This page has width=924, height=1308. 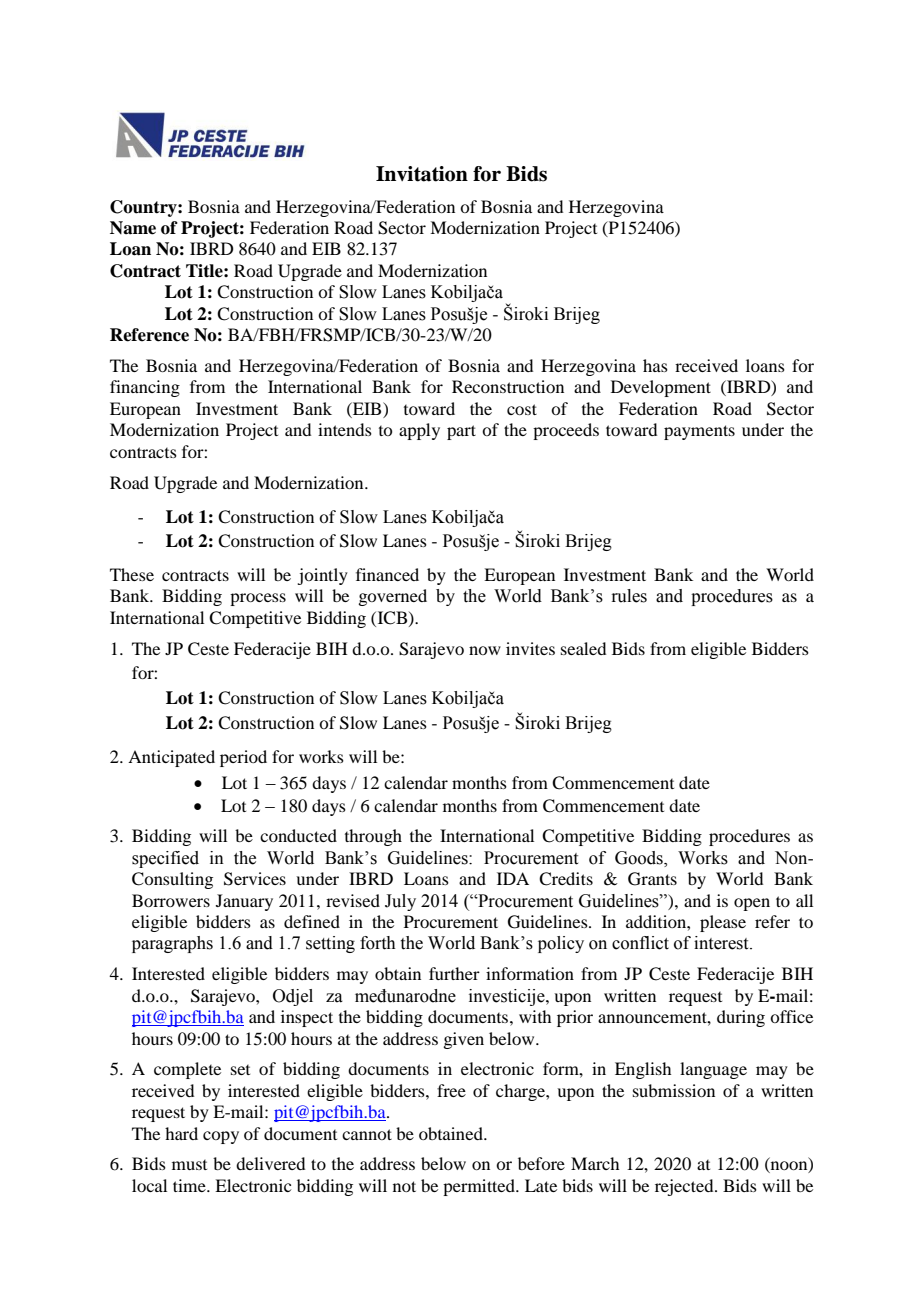 I want to click on payments, so click(x=699, y=432).
